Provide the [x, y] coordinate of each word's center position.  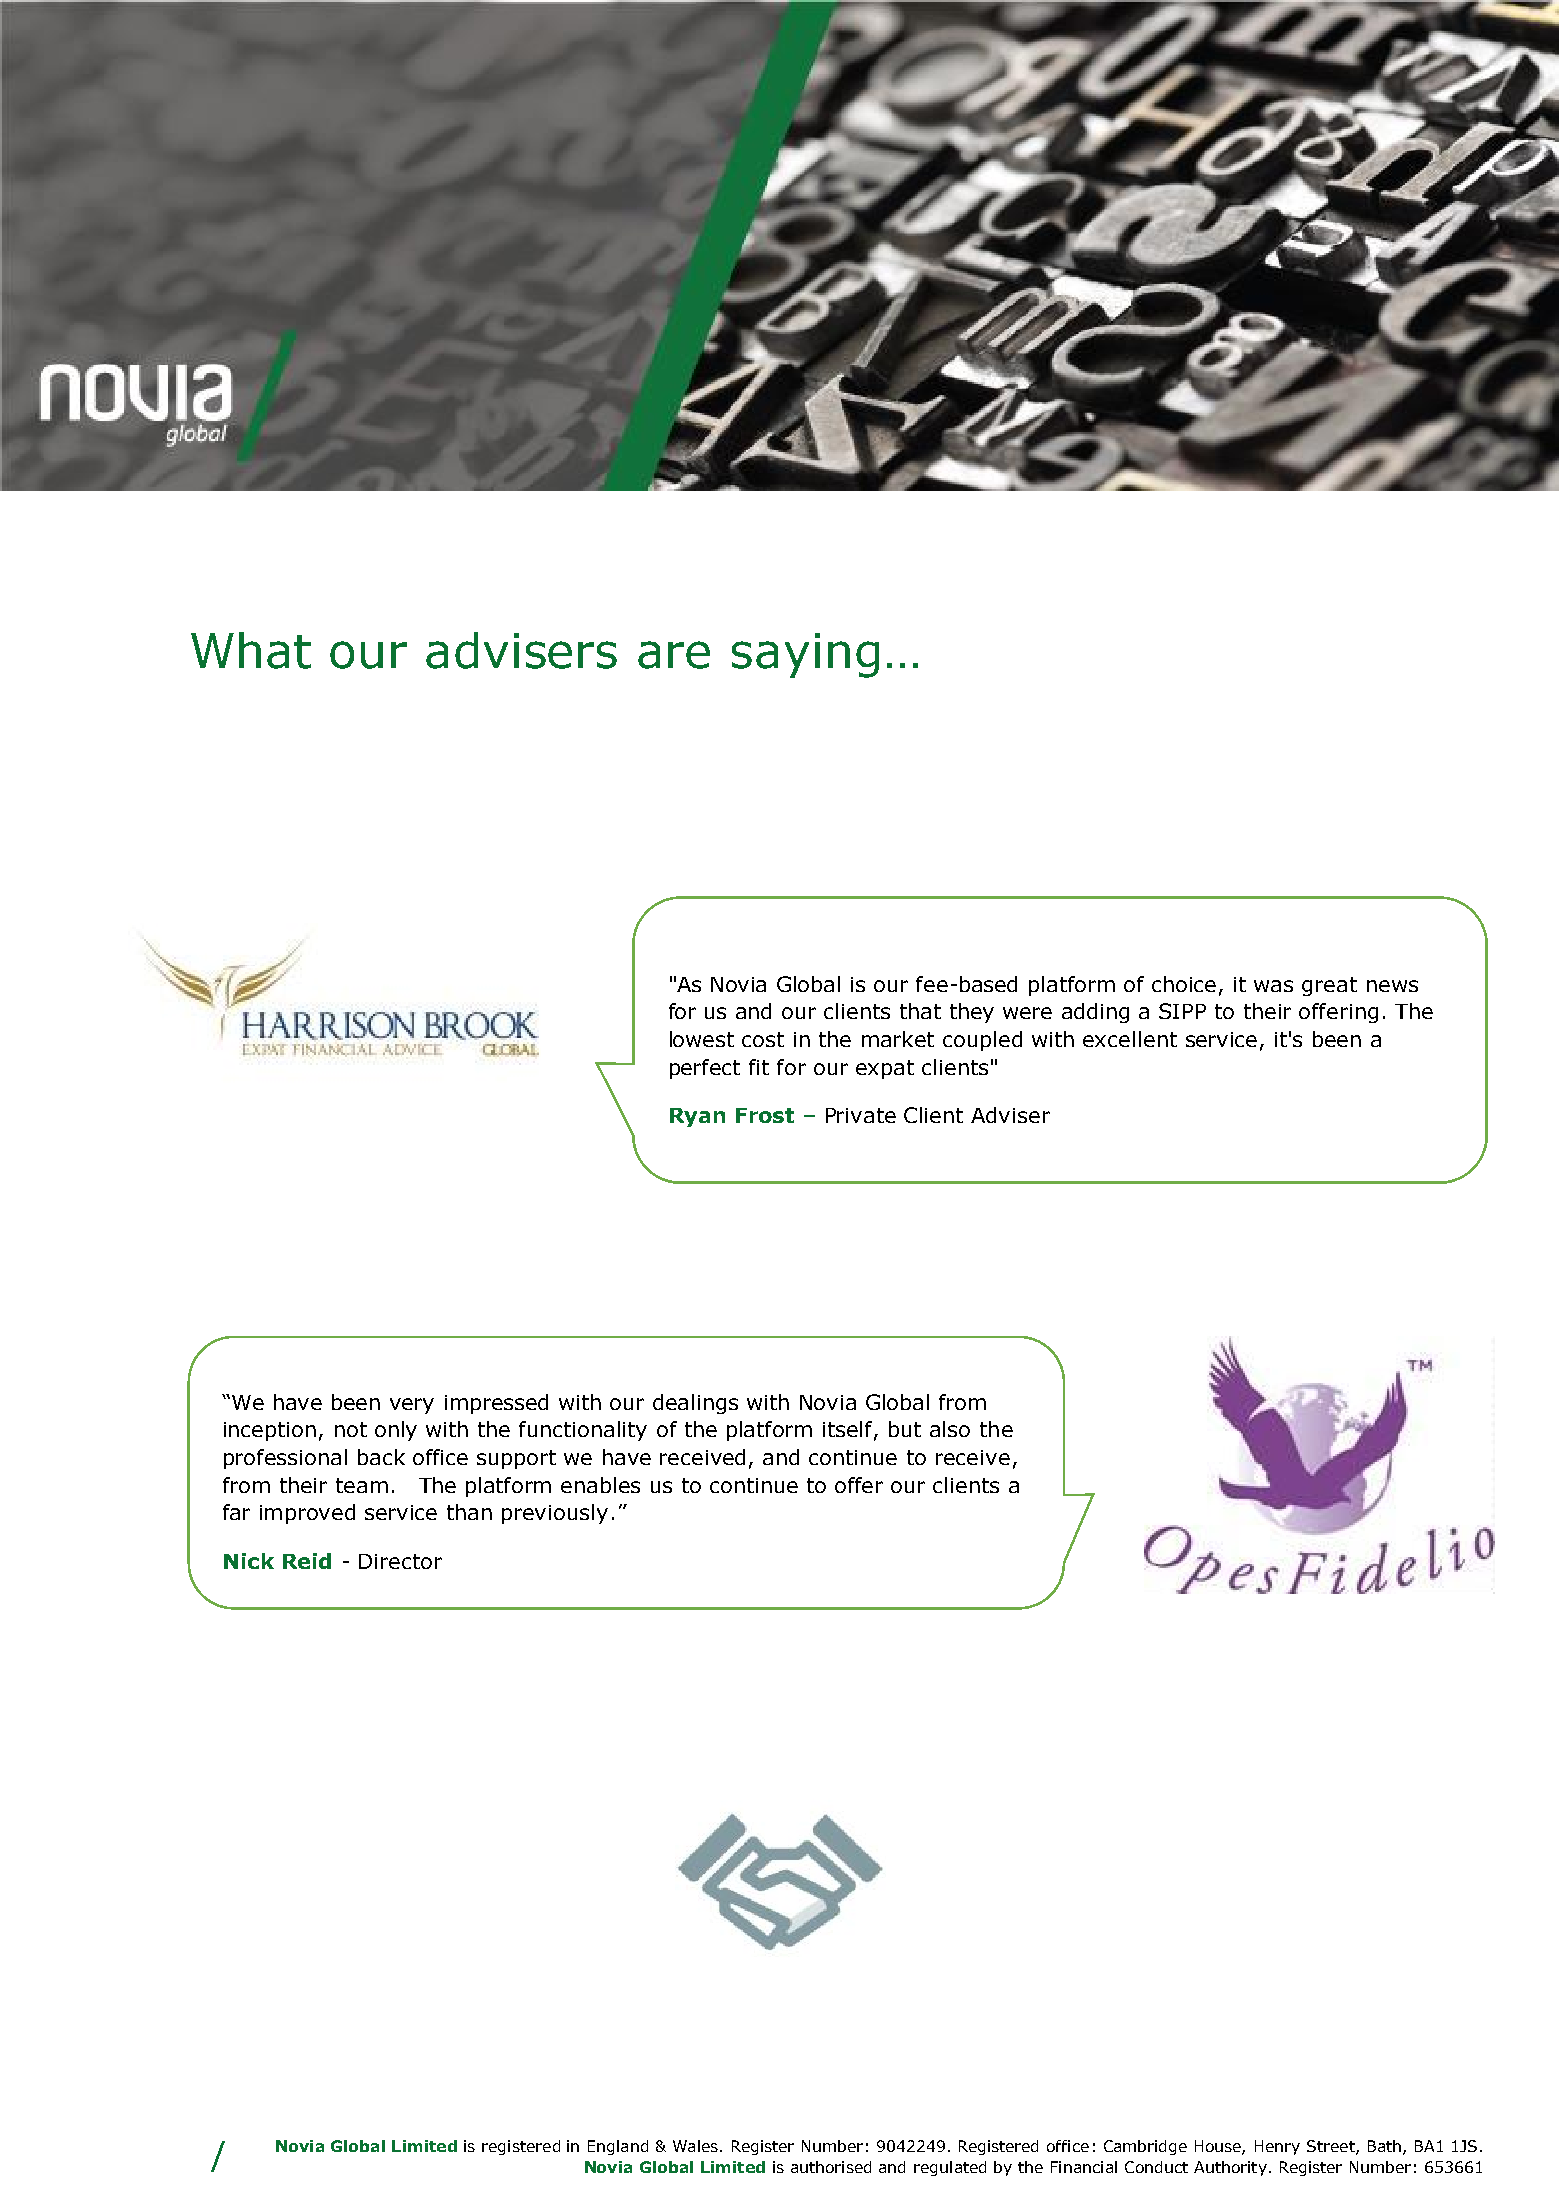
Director [400, 1561]
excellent [1130, 1039]
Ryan [697, 1117]
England [618, 2147]
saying [805, 655]
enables [600, 1485]
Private [861, 1115]
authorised [831, 2167]
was [1273, 986]
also [950, 1429]
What [251, 650]
